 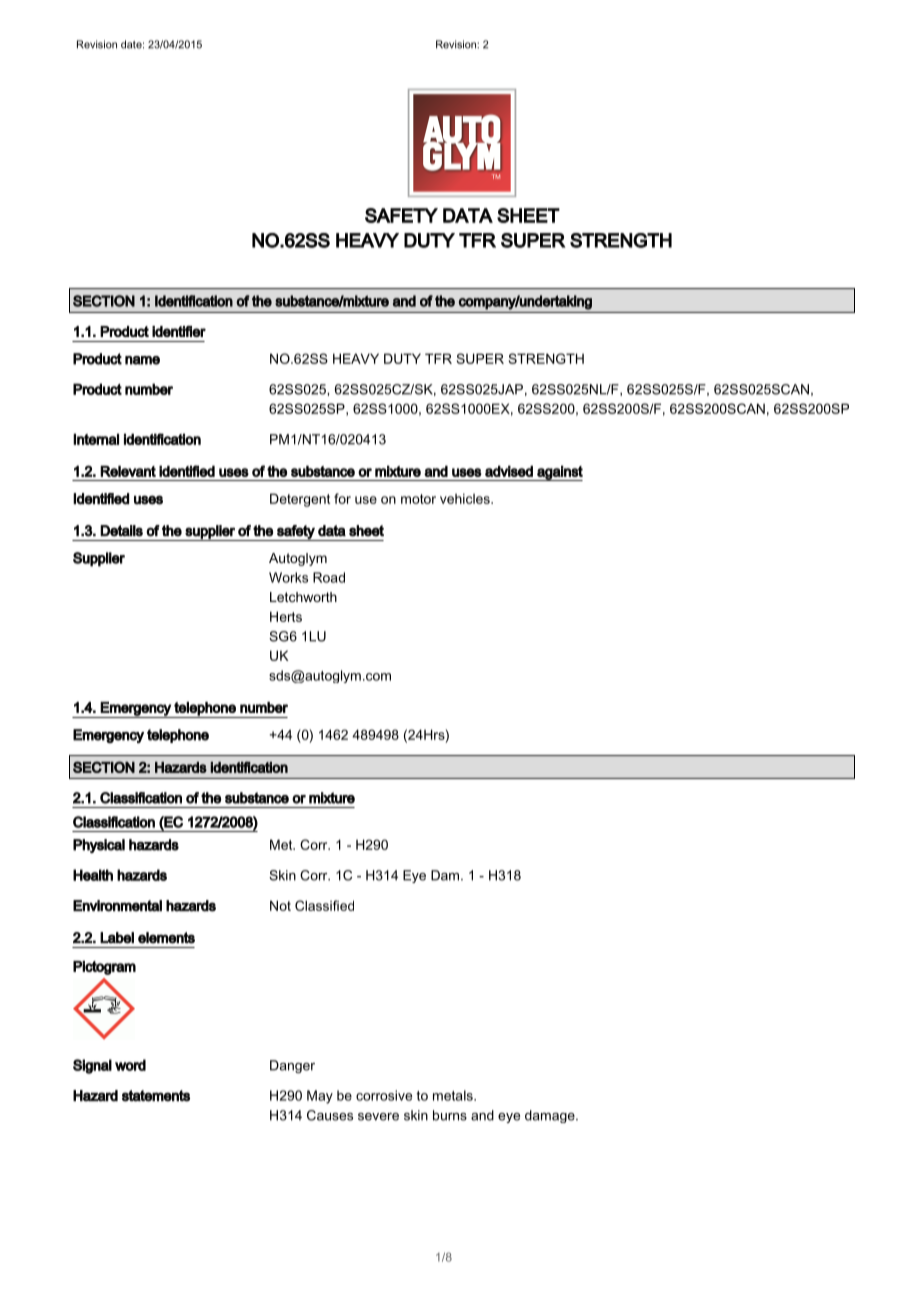 I want to click on identifier, so click(x=179, y=331).
